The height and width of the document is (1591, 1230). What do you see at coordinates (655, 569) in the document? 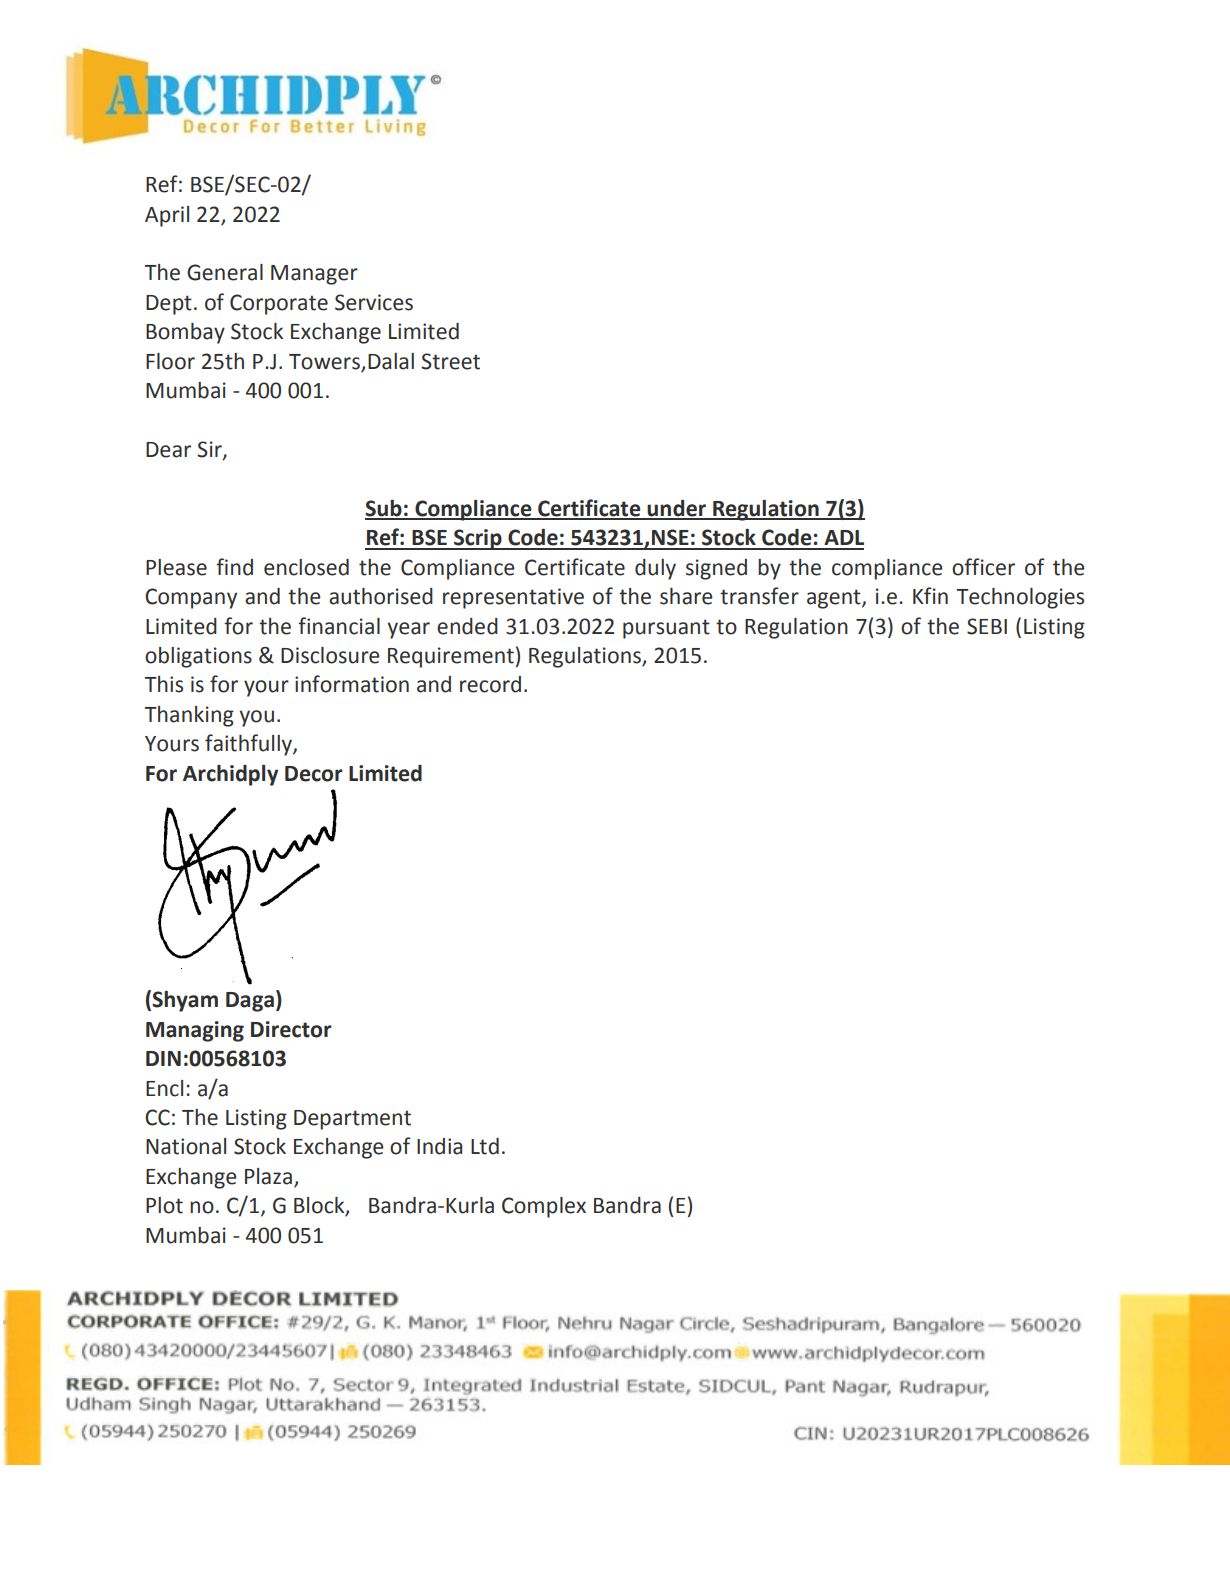
I see `duly` at bounding box center [655, 569].
